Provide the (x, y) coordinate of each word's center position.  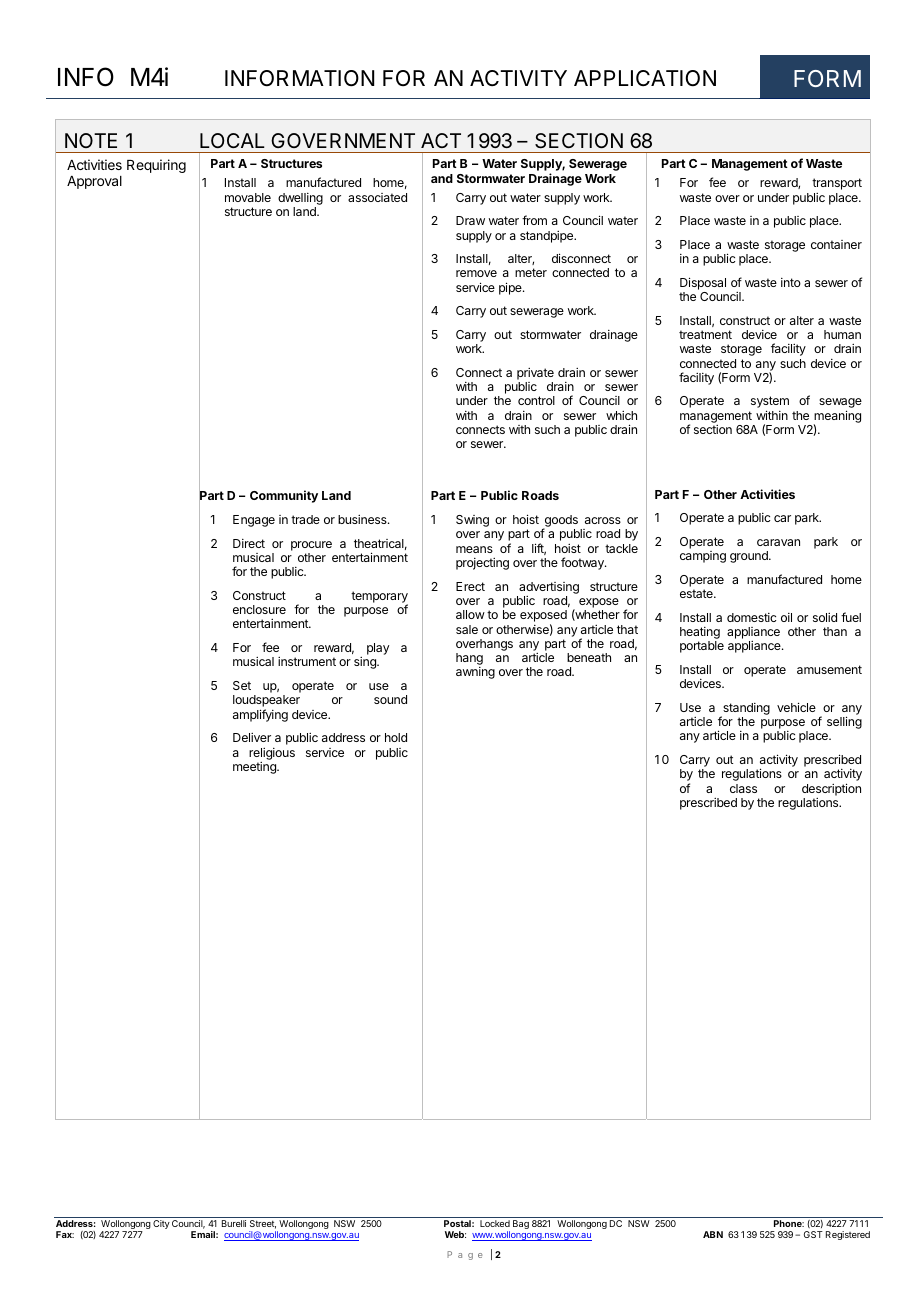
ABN (713, 1234)
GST (813, 1234)
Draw (470, 220)
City (161, 1224)
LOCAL (232, 140)
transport (837, 184)
